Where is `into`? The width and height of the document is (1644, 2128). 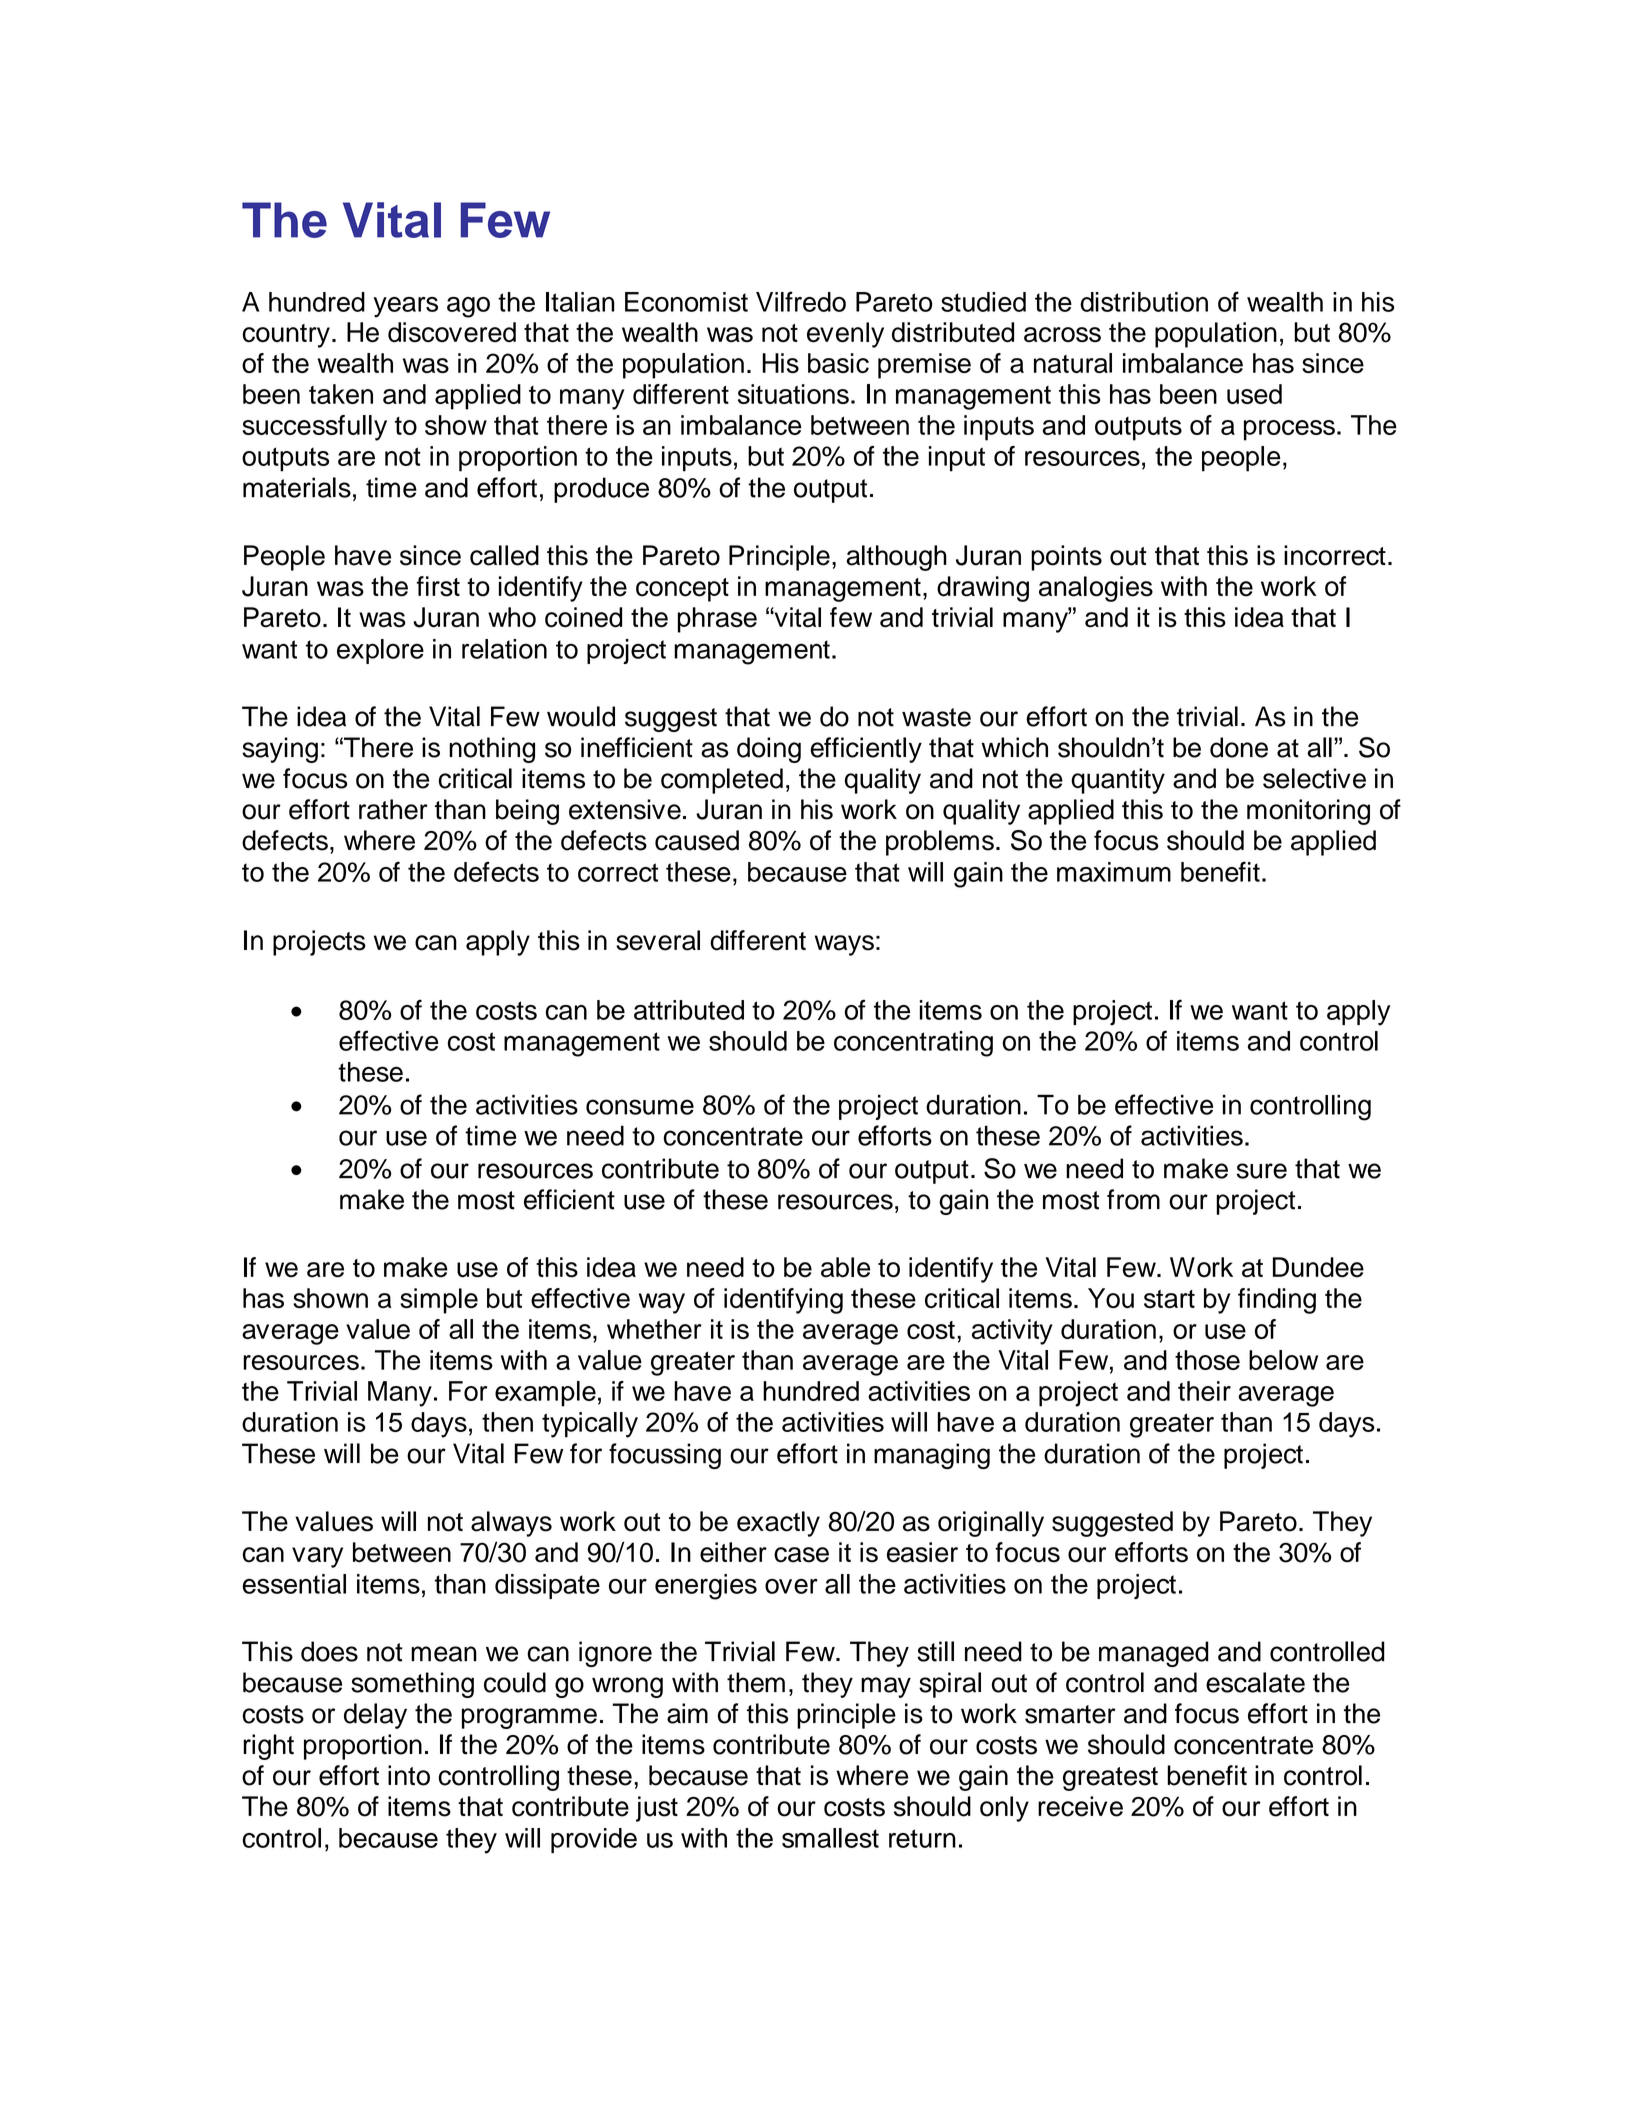
into is located at coordinates (409, 1775).
